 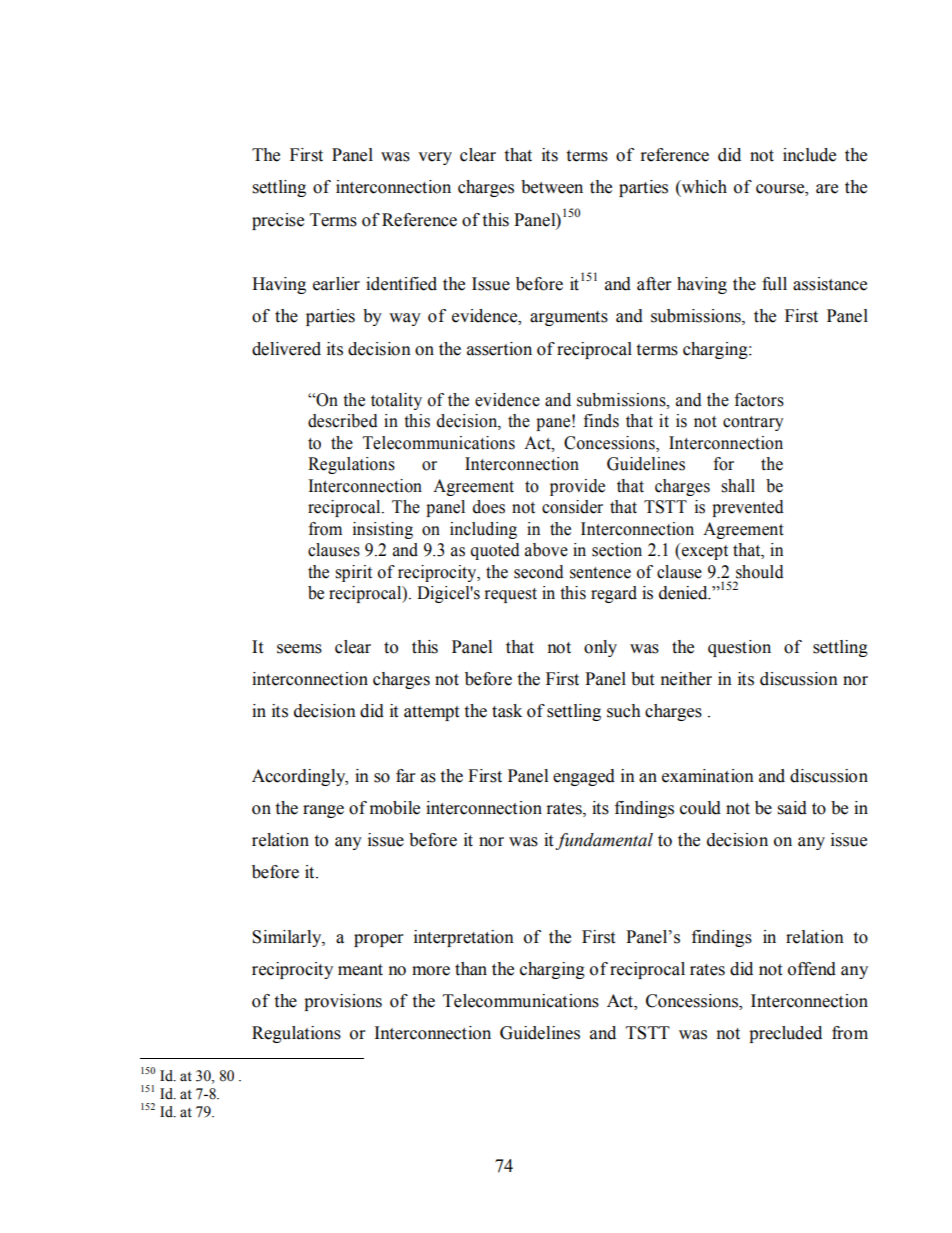 I want to click on range, so click(x=323, y=811).
